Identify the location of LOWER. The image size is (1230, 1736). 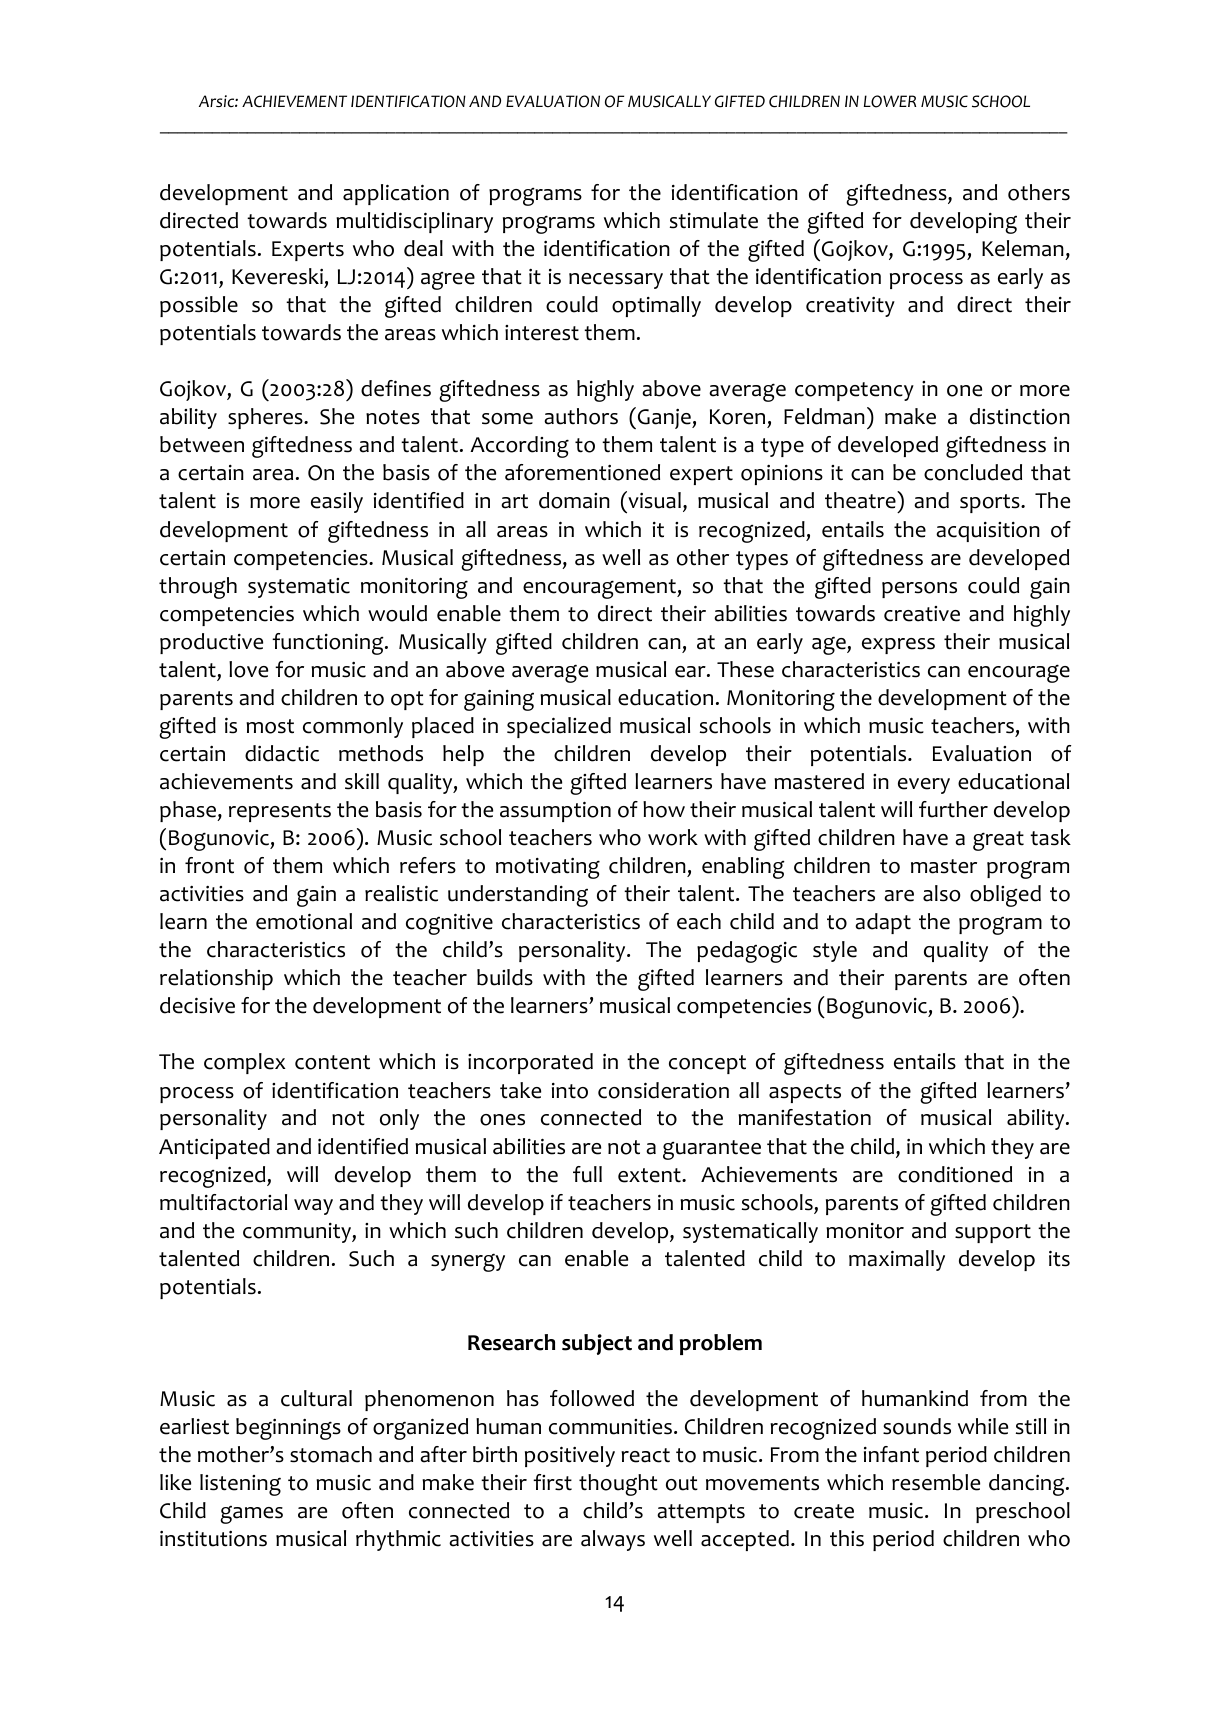
(890, 101).
